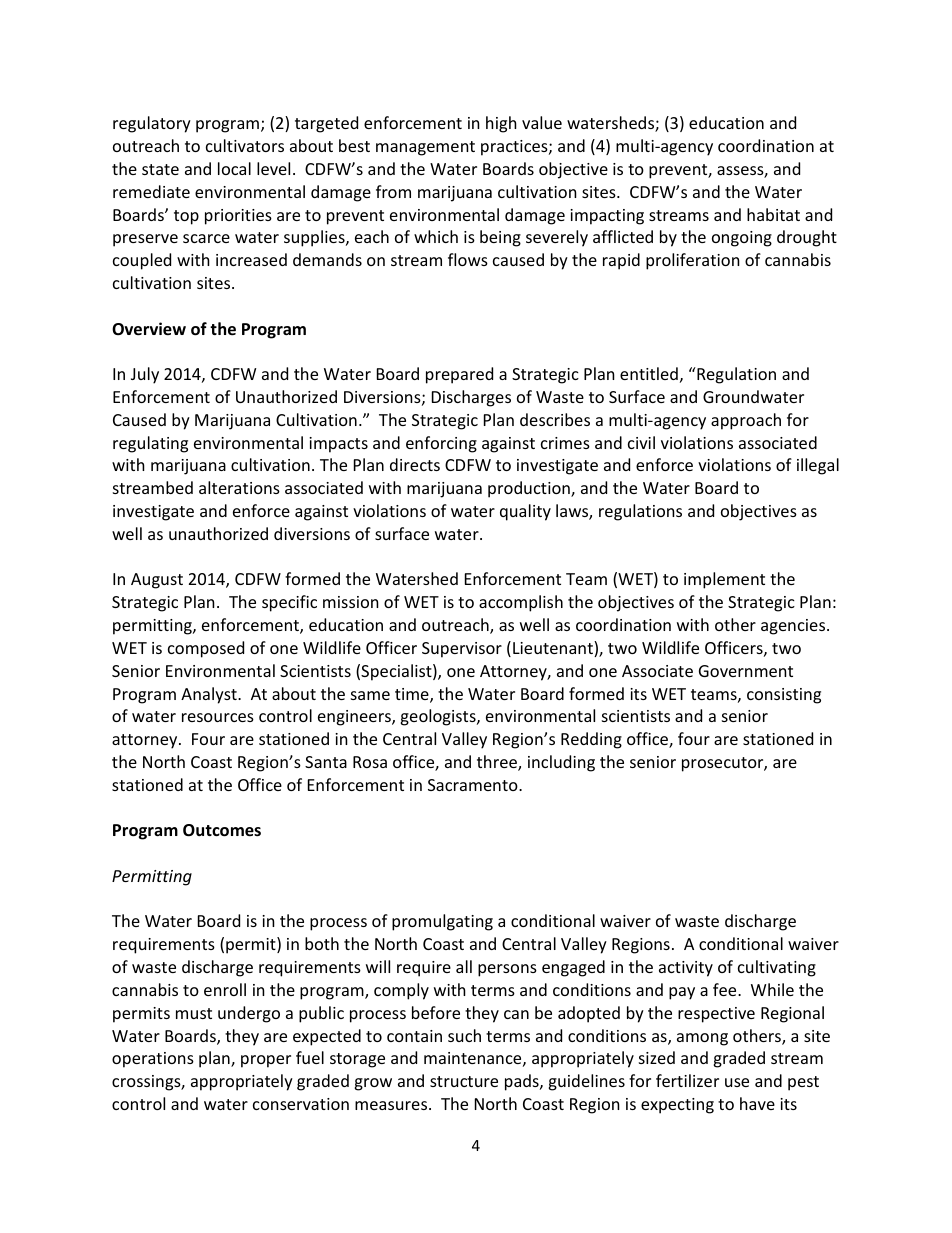 The height and width of the screenshot is (1233, 952). I want to click on habitat, so click(773, 214).
